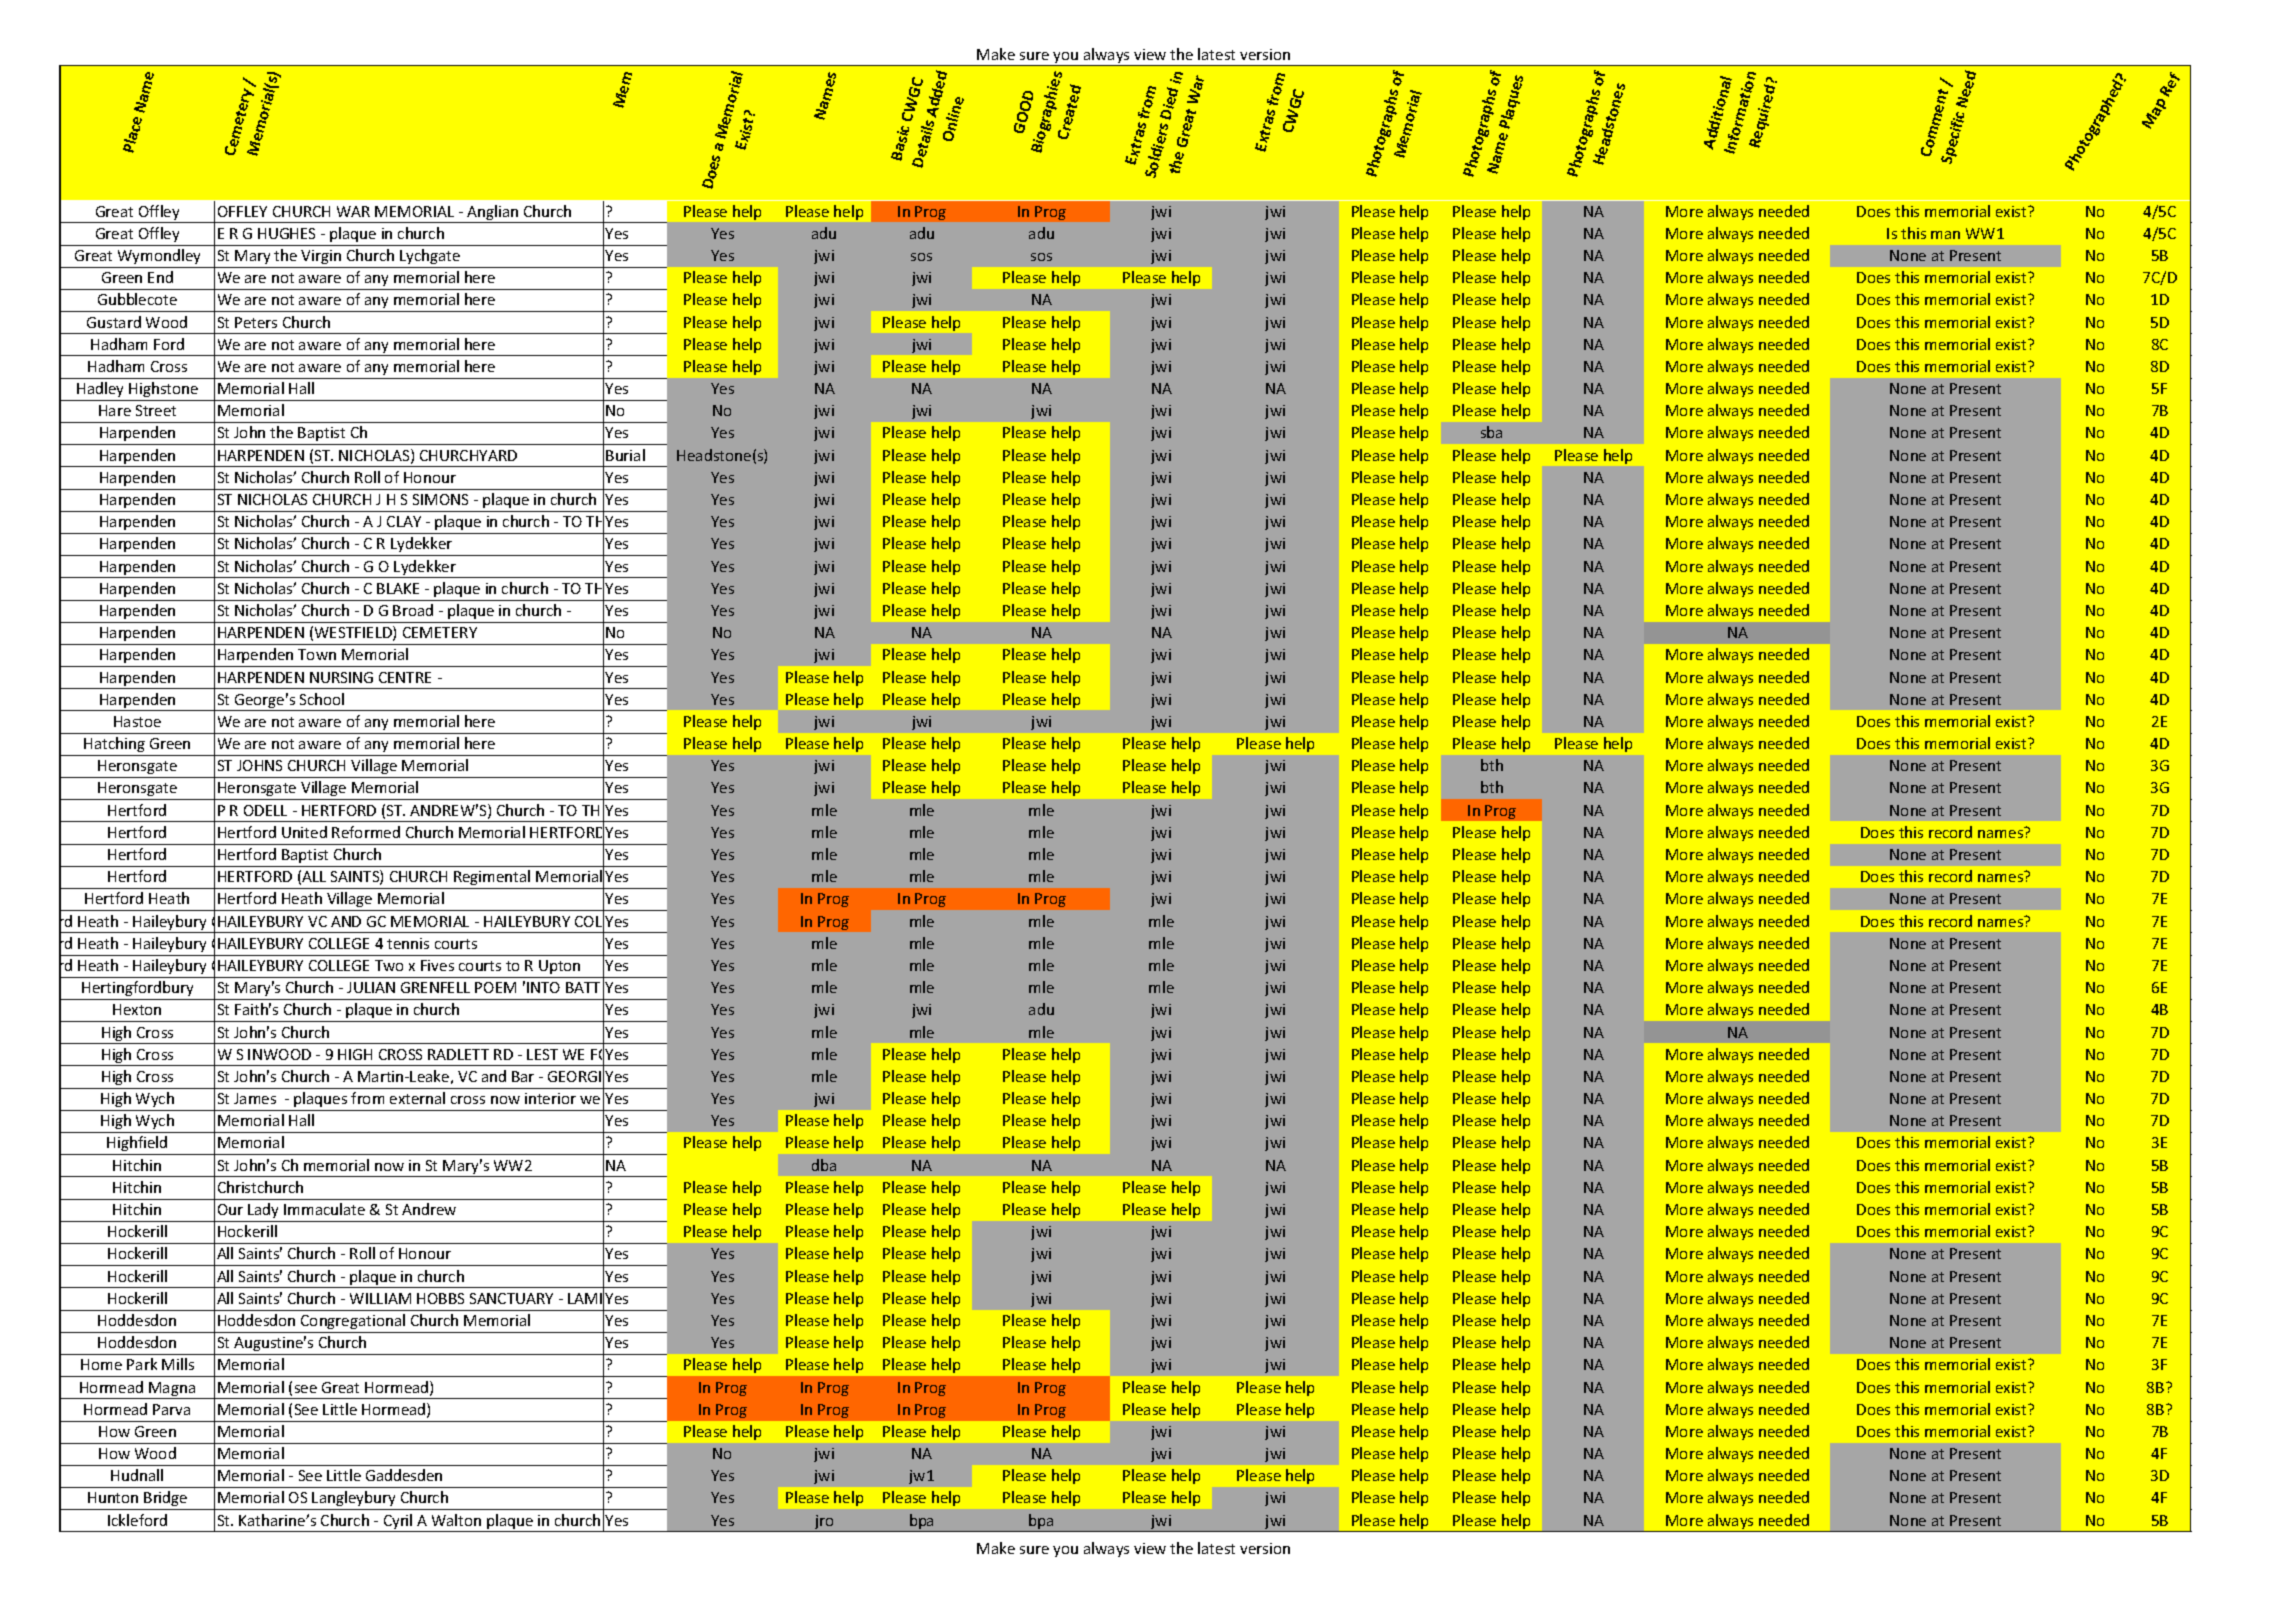 This image has width=2270, height=1605. Describe the element at coordinates (2159, 521) in the image. I see `BRASS` at that location.
